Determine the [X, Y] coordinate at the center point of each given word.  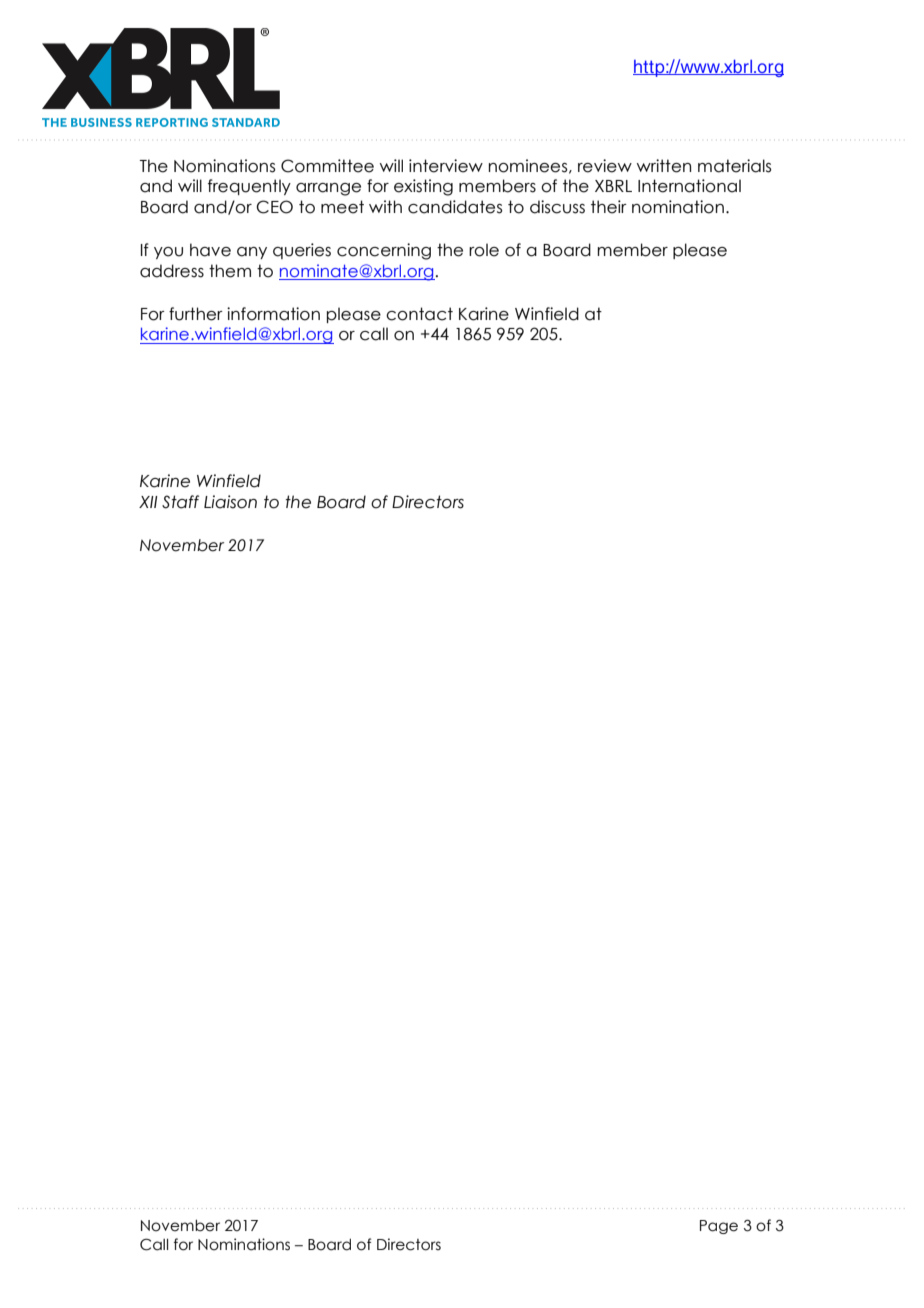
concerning [384, 251]
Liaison [230, 502]
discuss [557, 207]
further [196, 314]
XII [148, 502]
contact [419, 314]
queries [302, 251]
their [609, 207]
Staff [180, 502]
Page [719, 1227]
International [689, 186]
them [230, 271]
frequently [249, 187]
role [484, 250]
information [273, 314]
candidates [455, 207]
